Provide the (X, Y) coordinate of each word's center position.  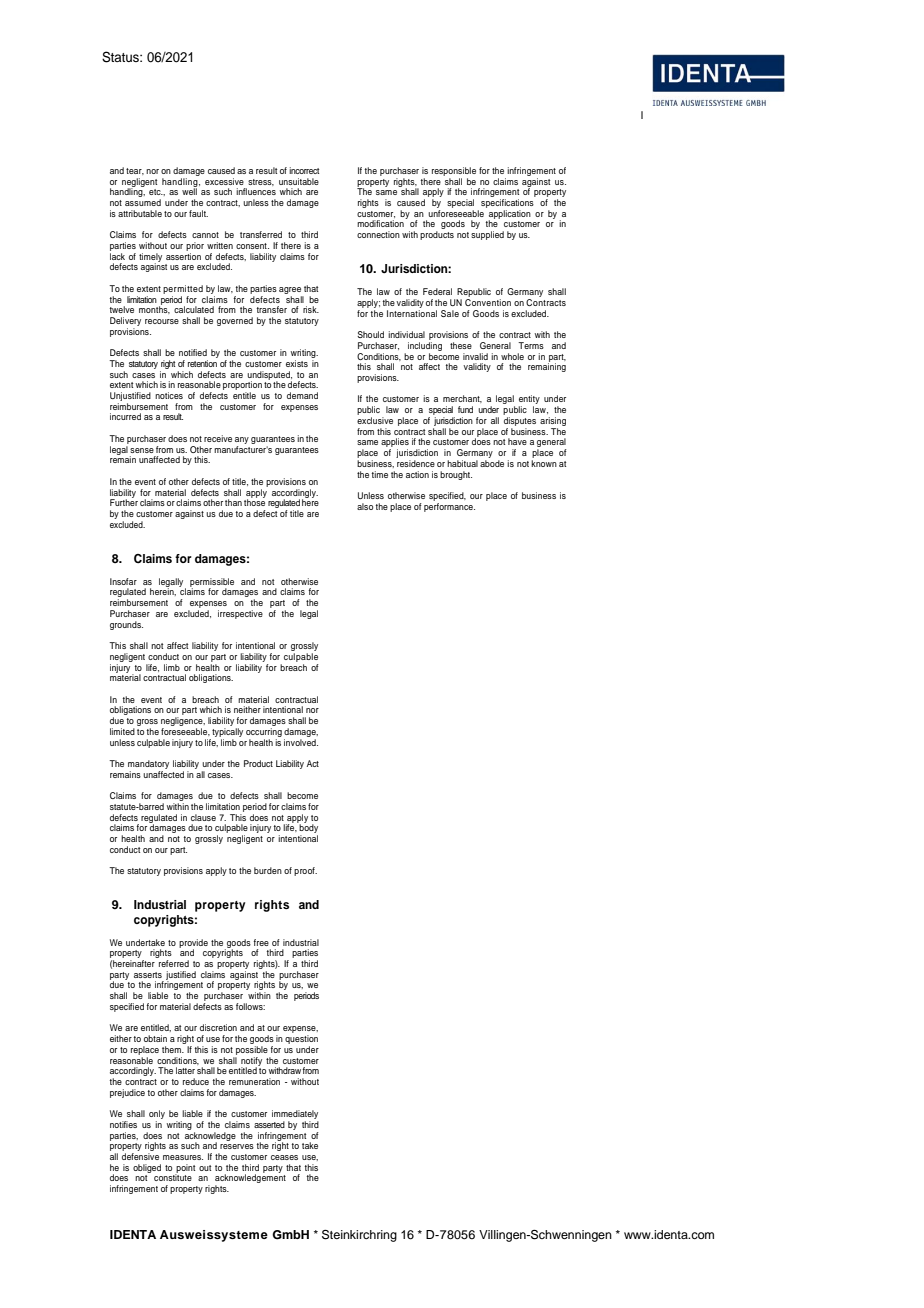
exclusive (375, 420)
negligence (183, 723)
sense (142, 450)
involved (301, 741)
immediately (295, 1116)
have (517, 441)
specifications (507, 203)
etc (156, 192)
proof (305, 871)
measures (183, 1157)
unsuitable (299, 181)
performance (449, 506)
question (301, 1041)
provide (193, 944)
